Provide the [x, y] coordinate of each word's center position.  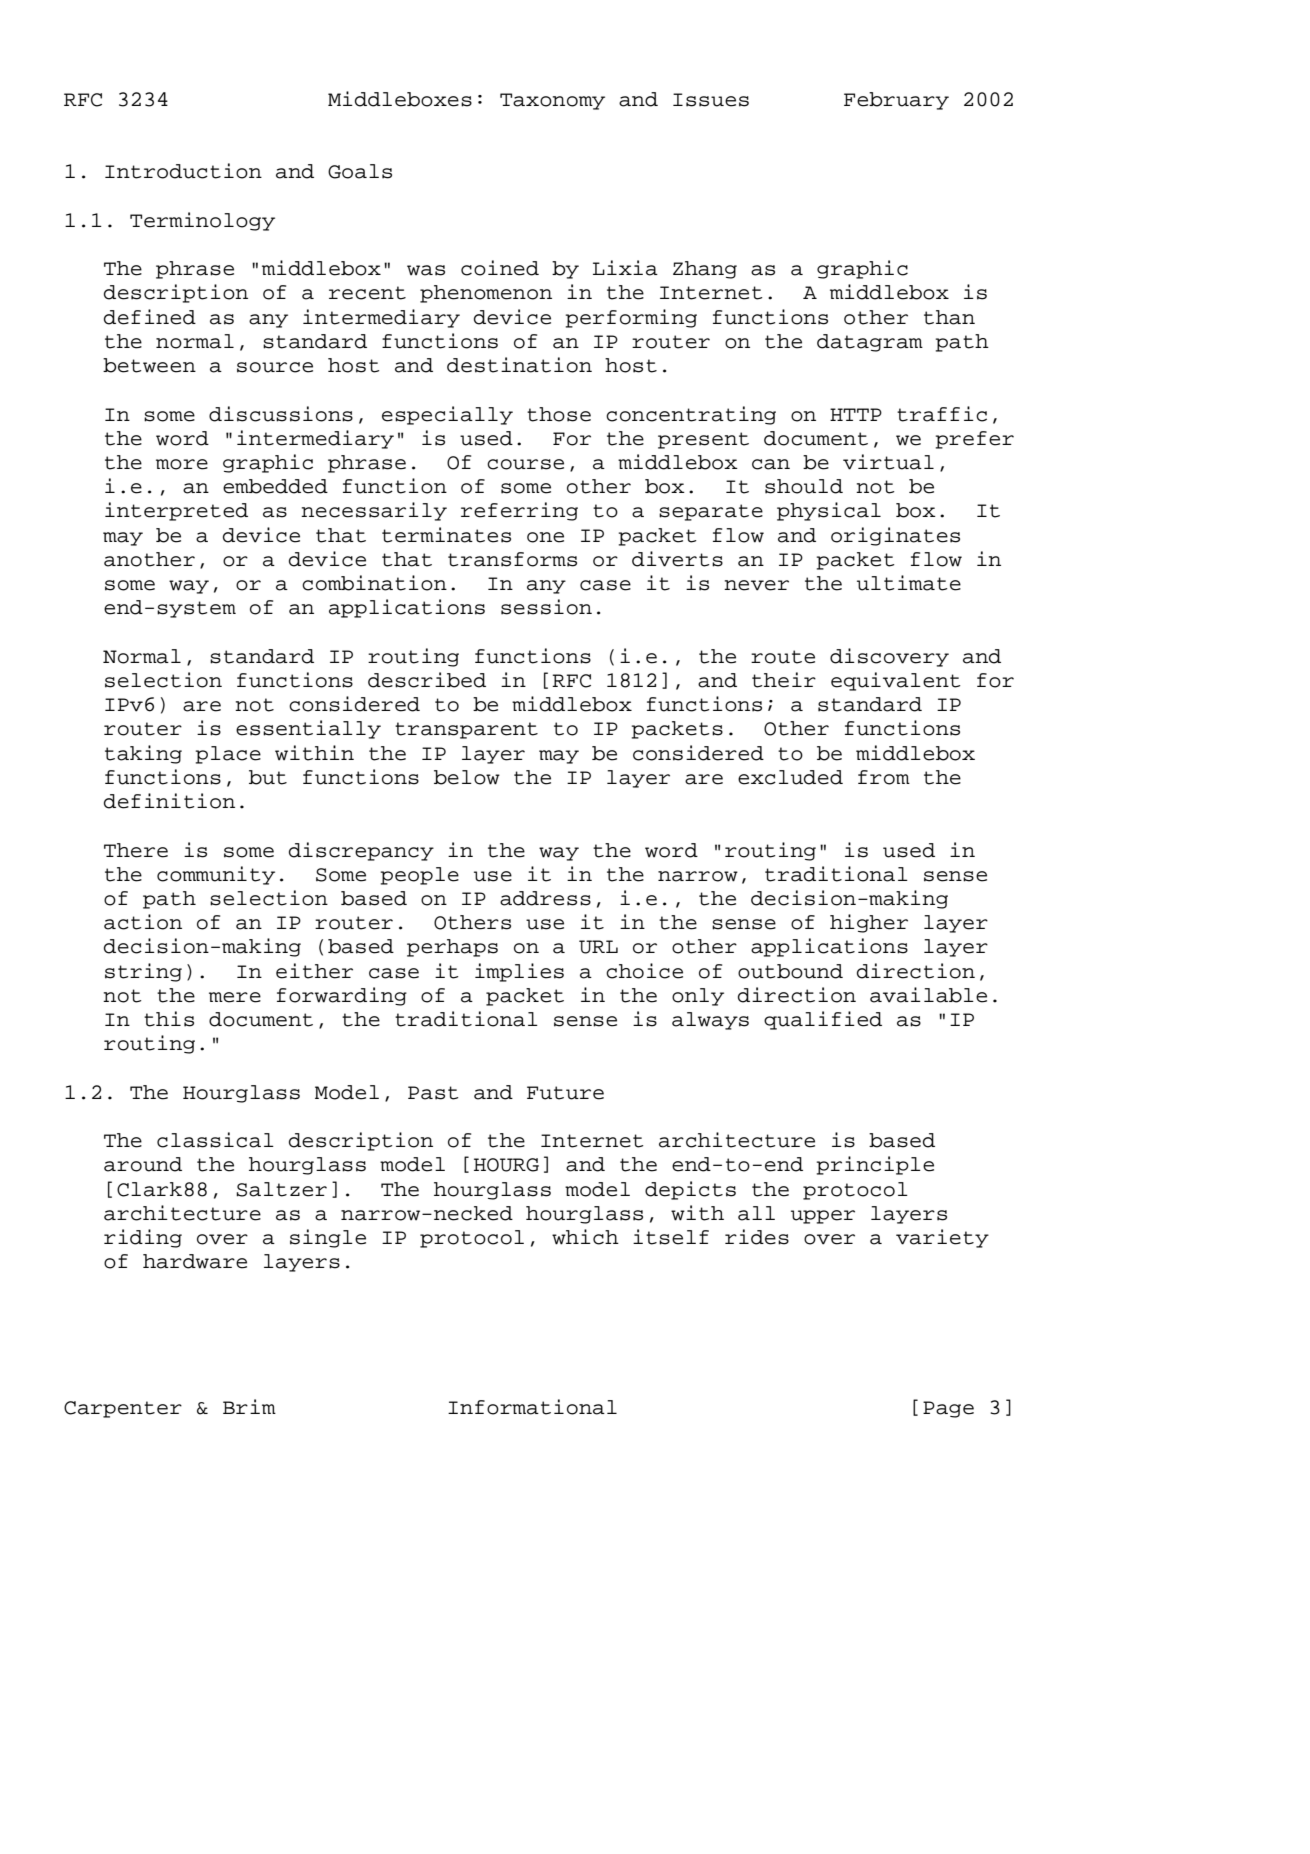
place [228, 755]
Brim [249, 1406]
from [884, 777]
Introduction [183, 171]
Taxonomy [552, 101]
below [467, 777]
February [896, 101]
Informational [532, 1407]
